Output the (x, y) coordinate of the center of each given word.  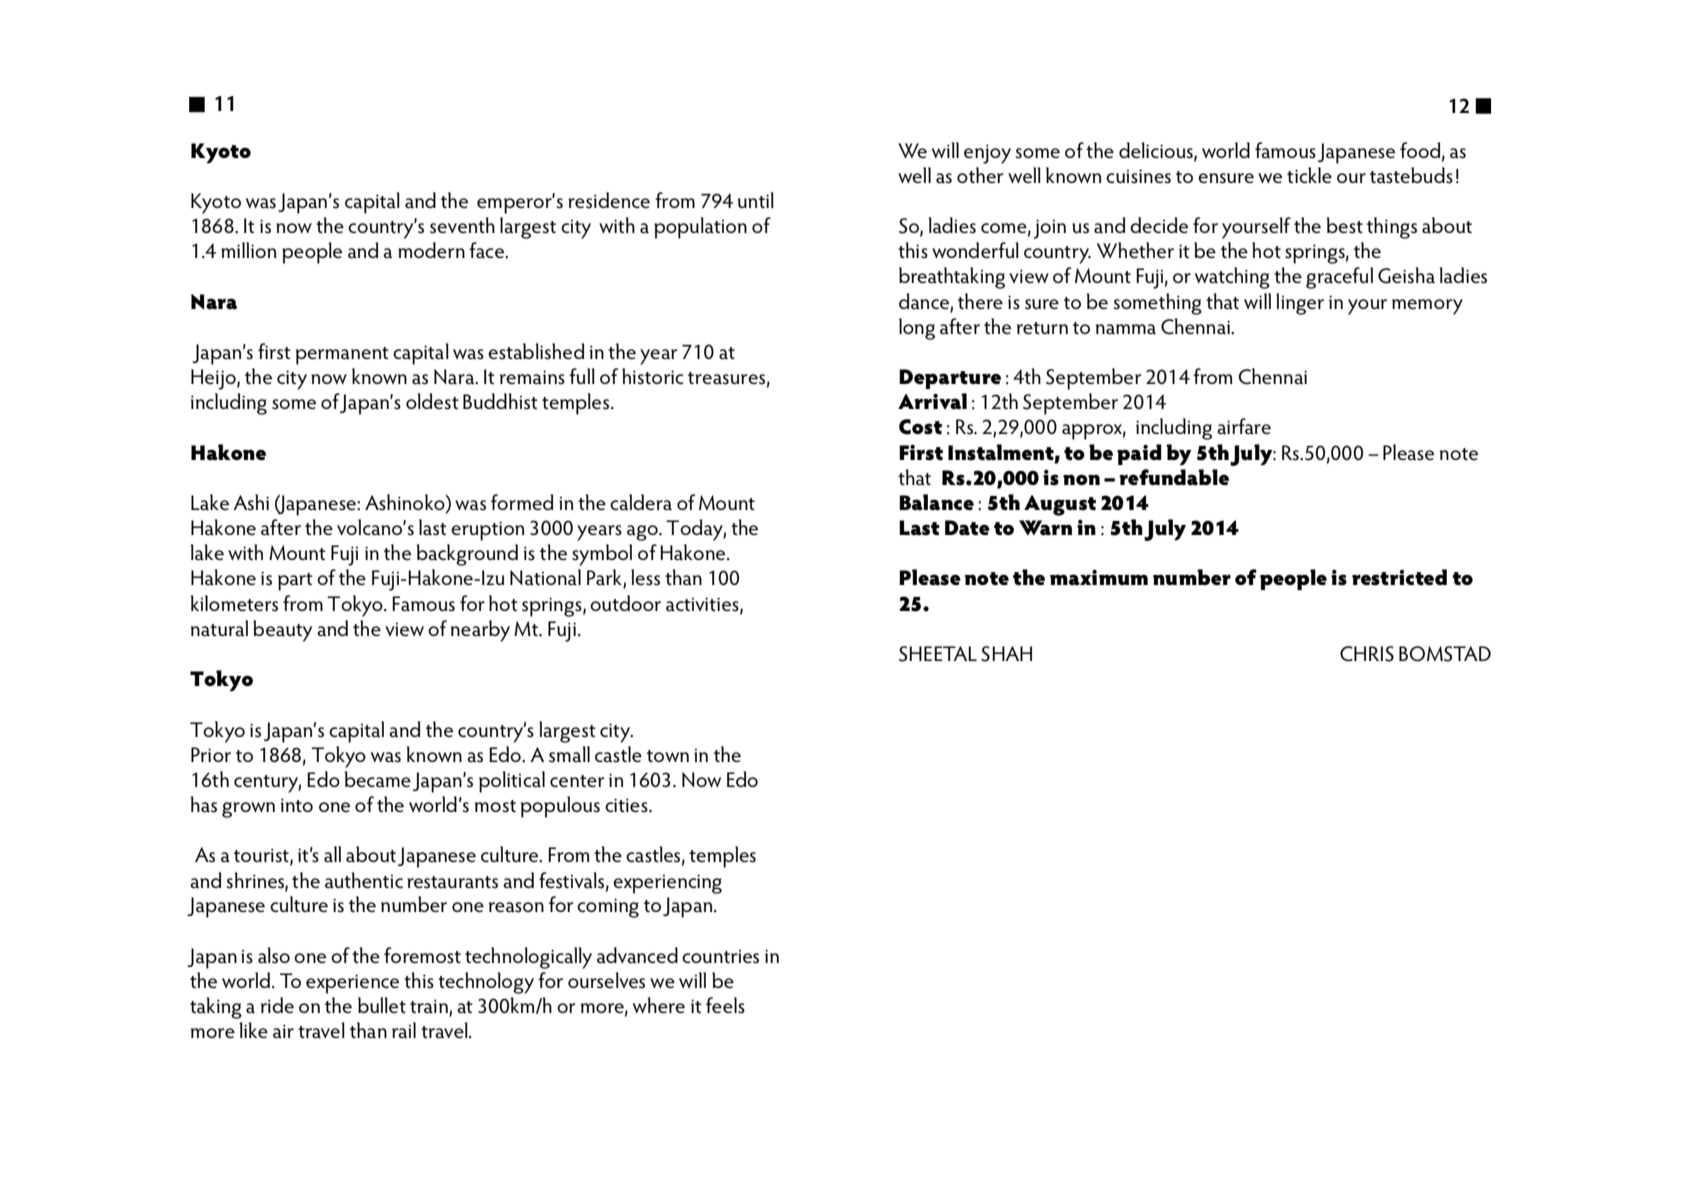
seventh (462, 225)
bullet (382, 1005)
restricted (1399, 577)
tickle (1309, 175)
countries (720, 957)
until (755, 200)
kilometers (234, 603)
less (645, 577)
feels (725, 1005)
